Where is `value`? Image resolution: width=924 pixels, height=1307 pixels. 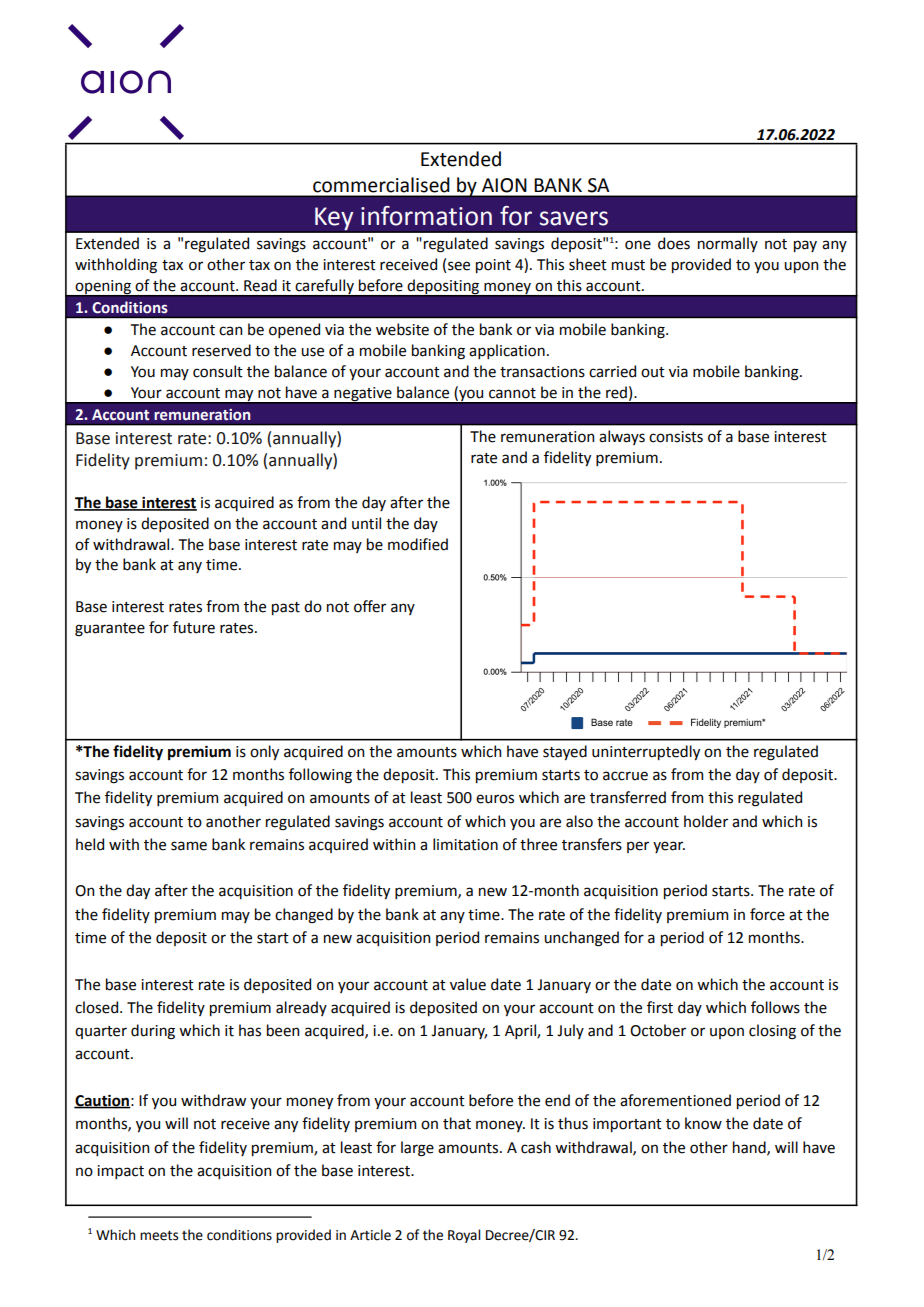 value is located at coordinates (468, 984).
